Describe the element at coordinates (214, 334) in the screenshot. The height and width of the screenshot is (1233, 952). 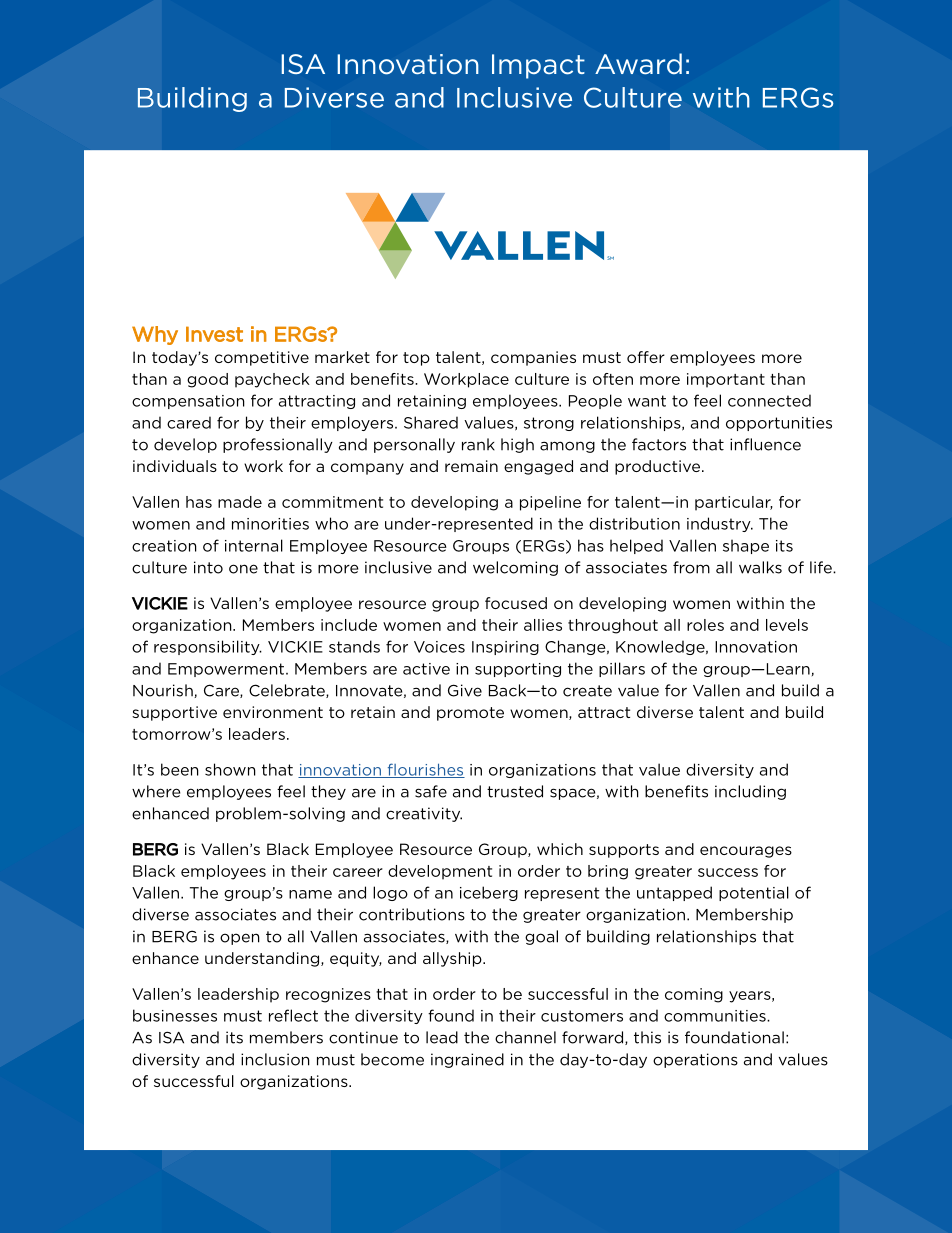
I see `Invest` at that location.
